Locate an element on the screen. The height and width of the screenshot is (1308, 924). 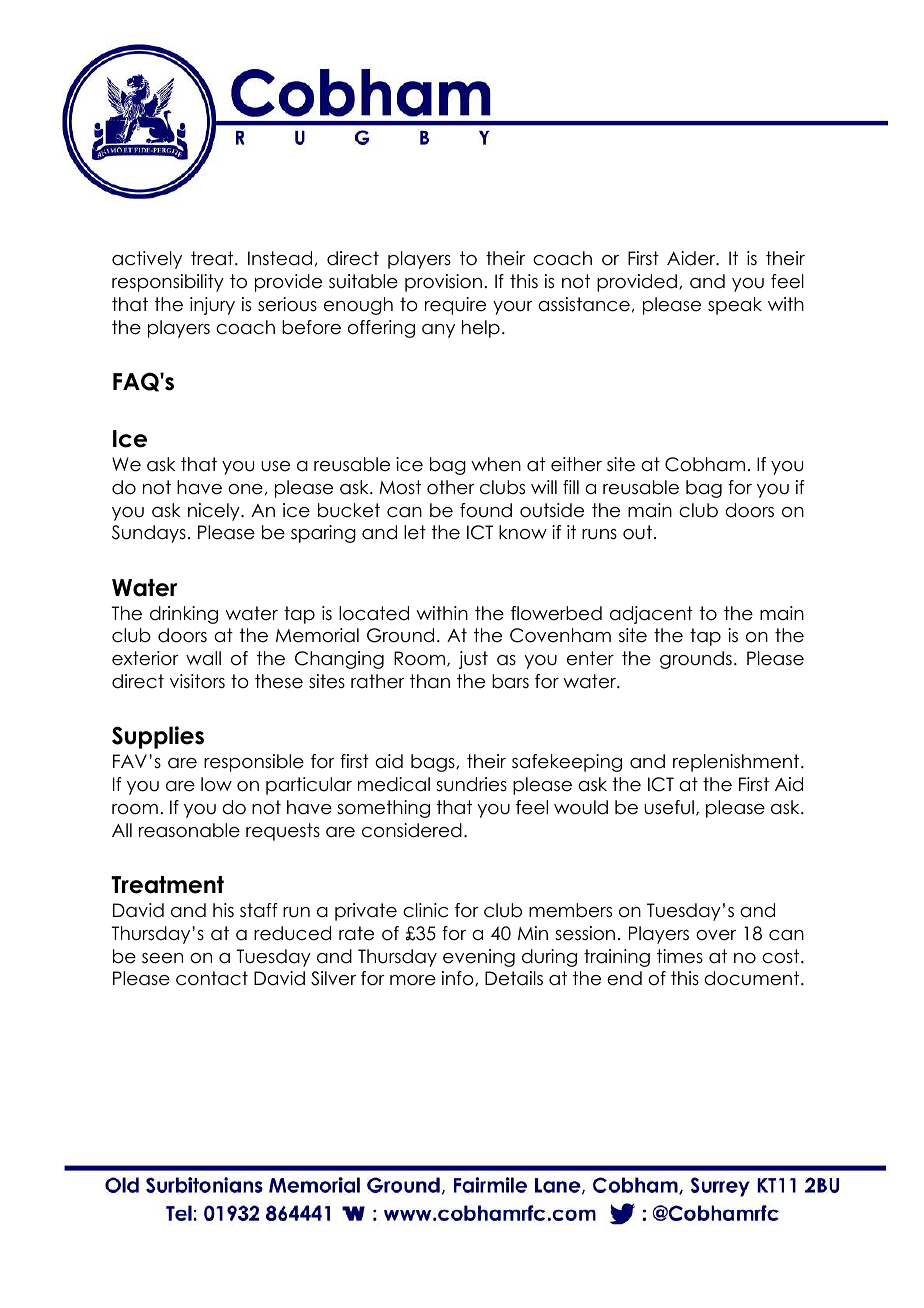
adjacent is located at coordinates (651, 615).
